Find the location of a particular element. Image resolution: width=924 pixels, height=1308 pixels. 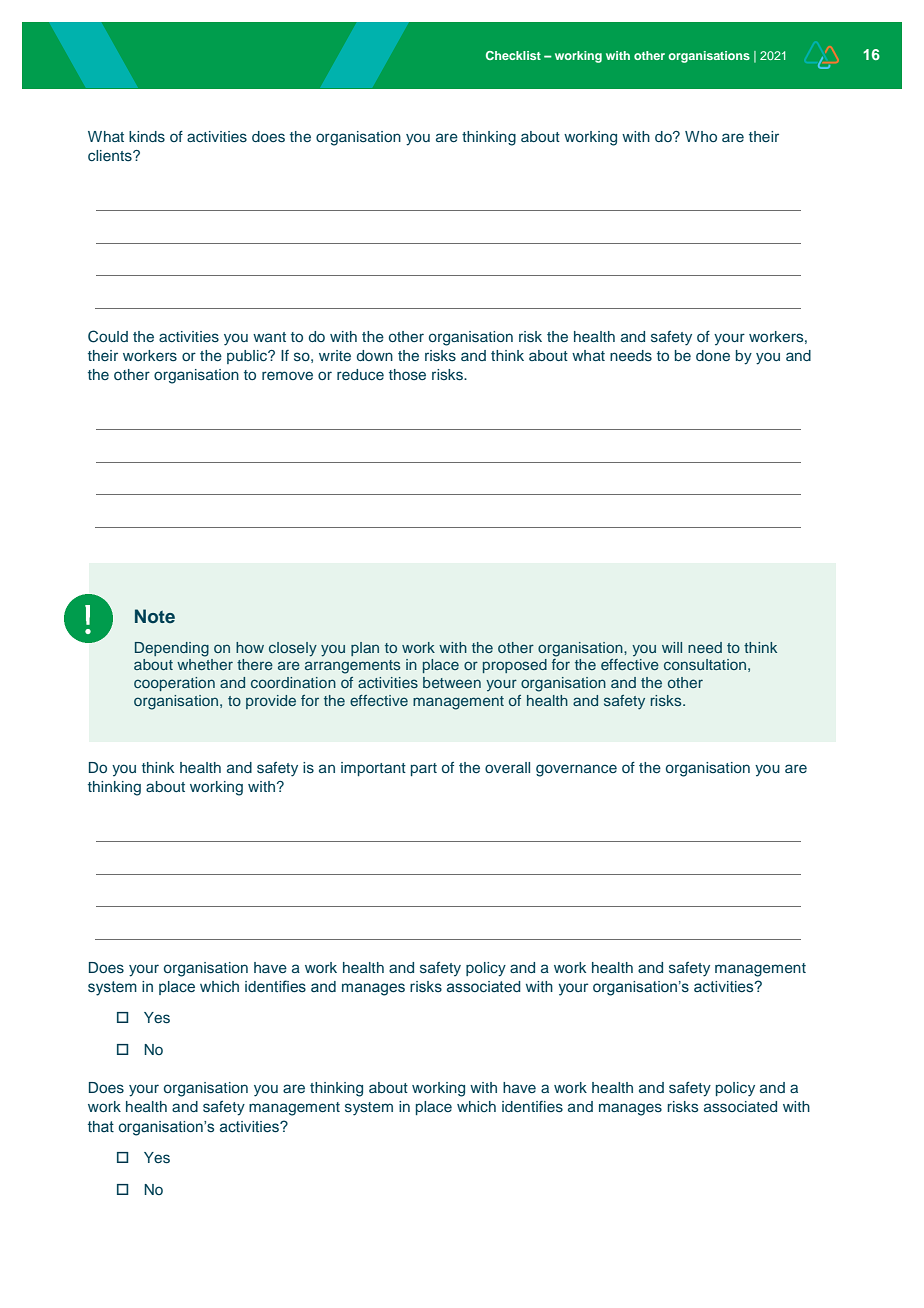

governance is located at coordinates (576, 770).
